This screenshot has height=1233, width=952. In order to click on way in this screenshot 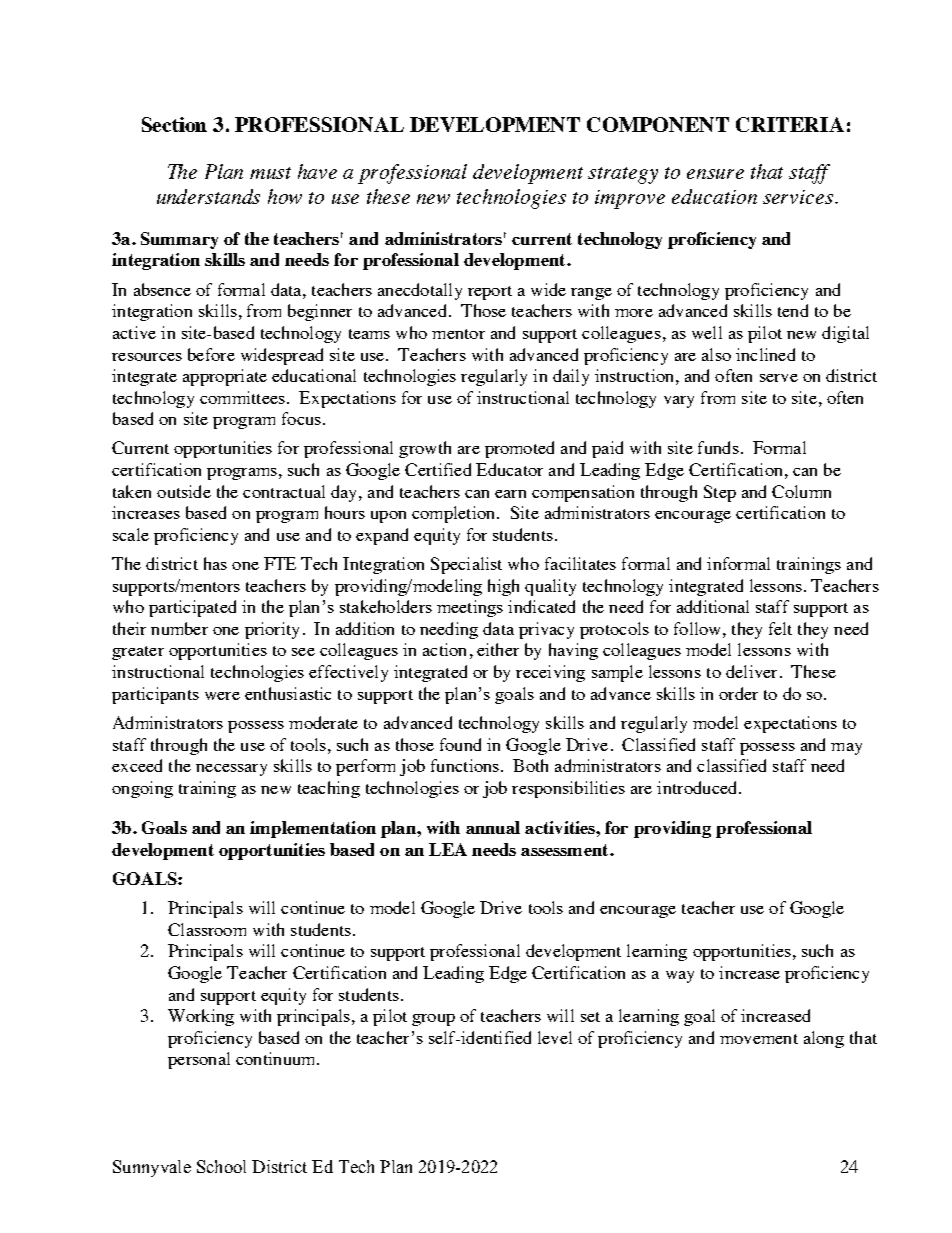, I will do `click(680, 977)`.
